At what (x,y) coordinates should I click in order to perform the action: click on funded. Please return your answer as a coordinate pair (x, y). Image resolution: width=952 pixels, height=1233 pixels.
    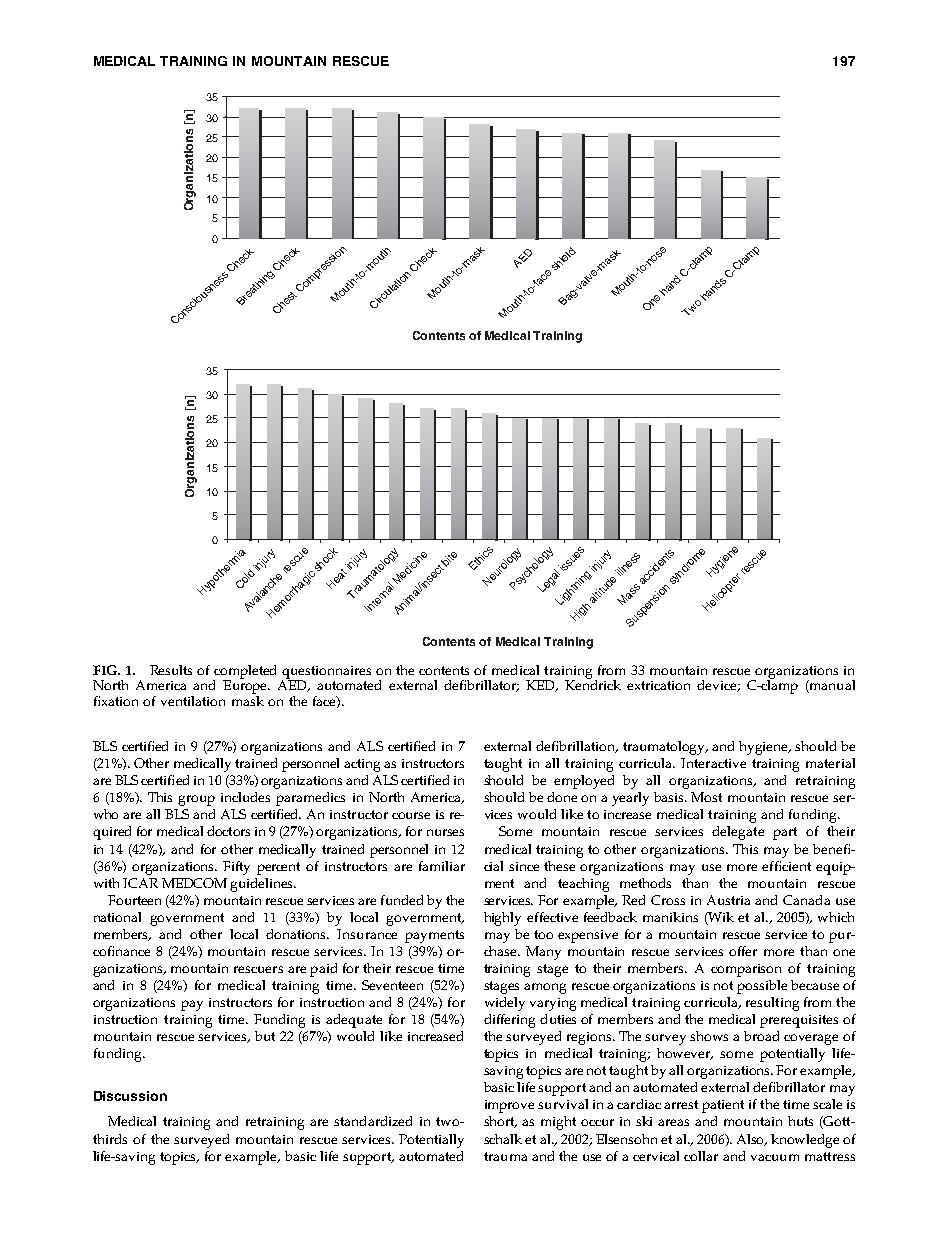
    Looking at the image, I should click on (402, 900).
